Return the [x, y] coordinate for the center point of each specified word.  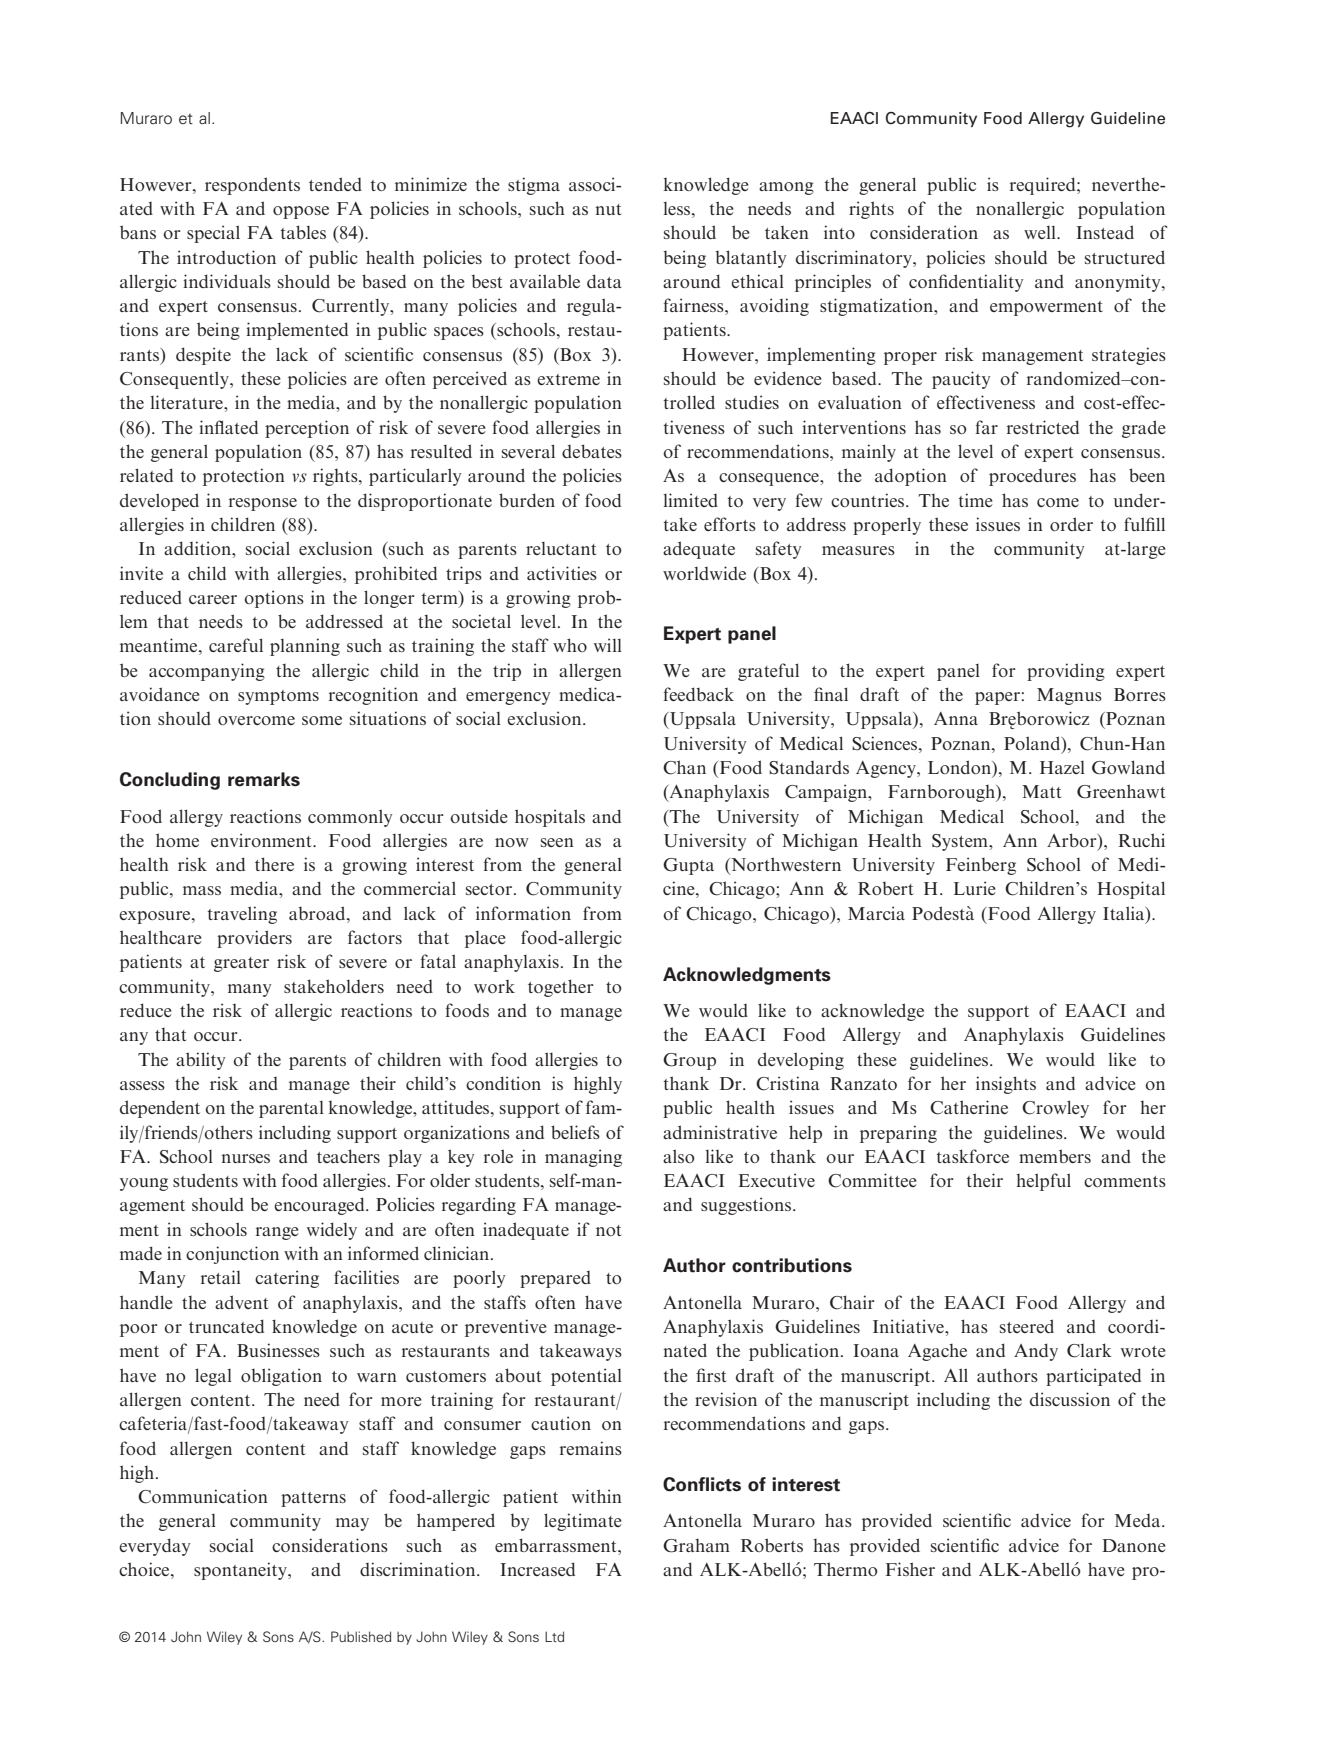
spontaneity [241, 1571]
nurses [245, 1158]
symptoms [278, 697]
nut [608, 209]
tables [303, 232]
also [679, 1156]
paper [997, 698]
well [1041, 232]
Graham [696, 1546]
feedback [699, 694]
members [1055, 1156]
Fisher [910, 1569]
